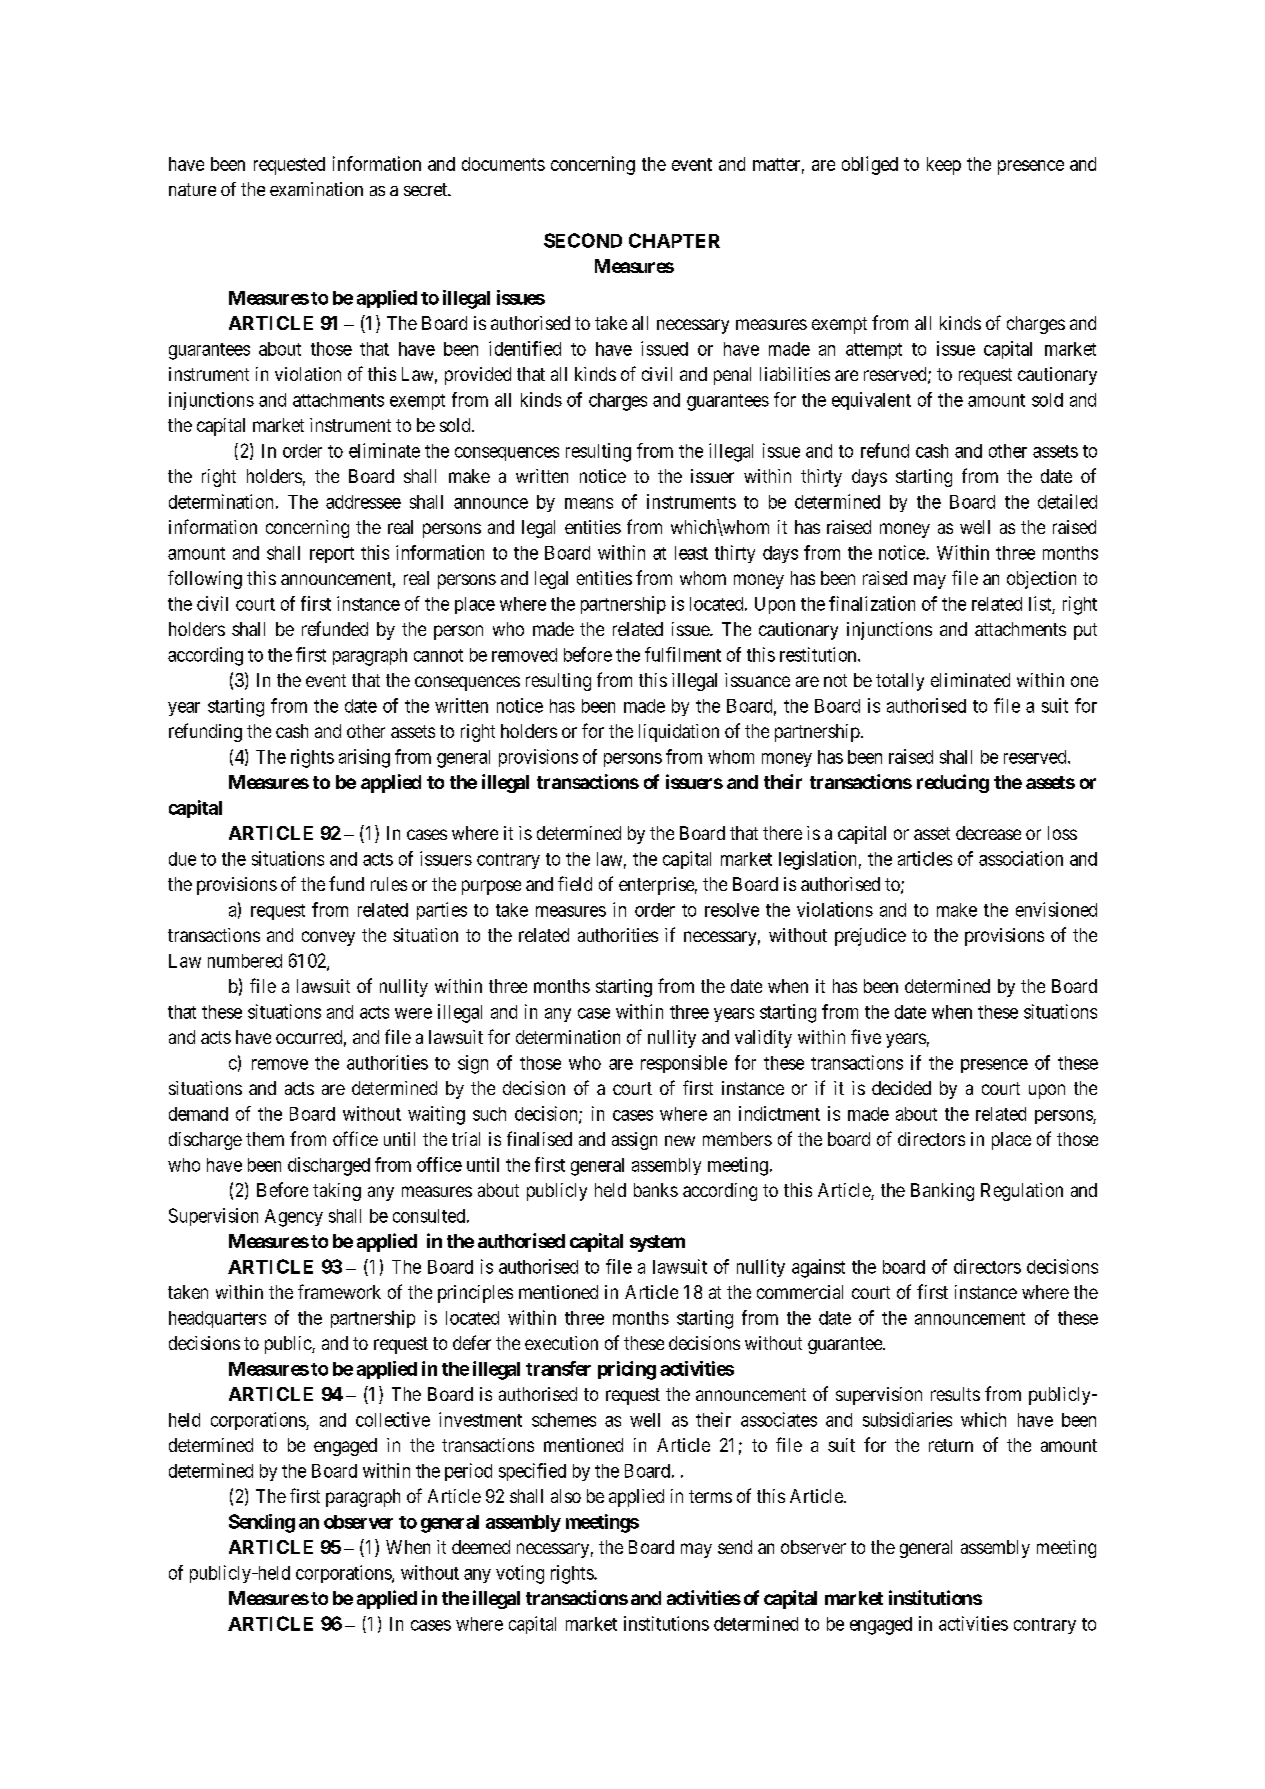 Image resolution: width=1265 pixels, height=1789 pixels. Describe the element at coordinates (393, 1419) in the document. I see `collective` at that location.
